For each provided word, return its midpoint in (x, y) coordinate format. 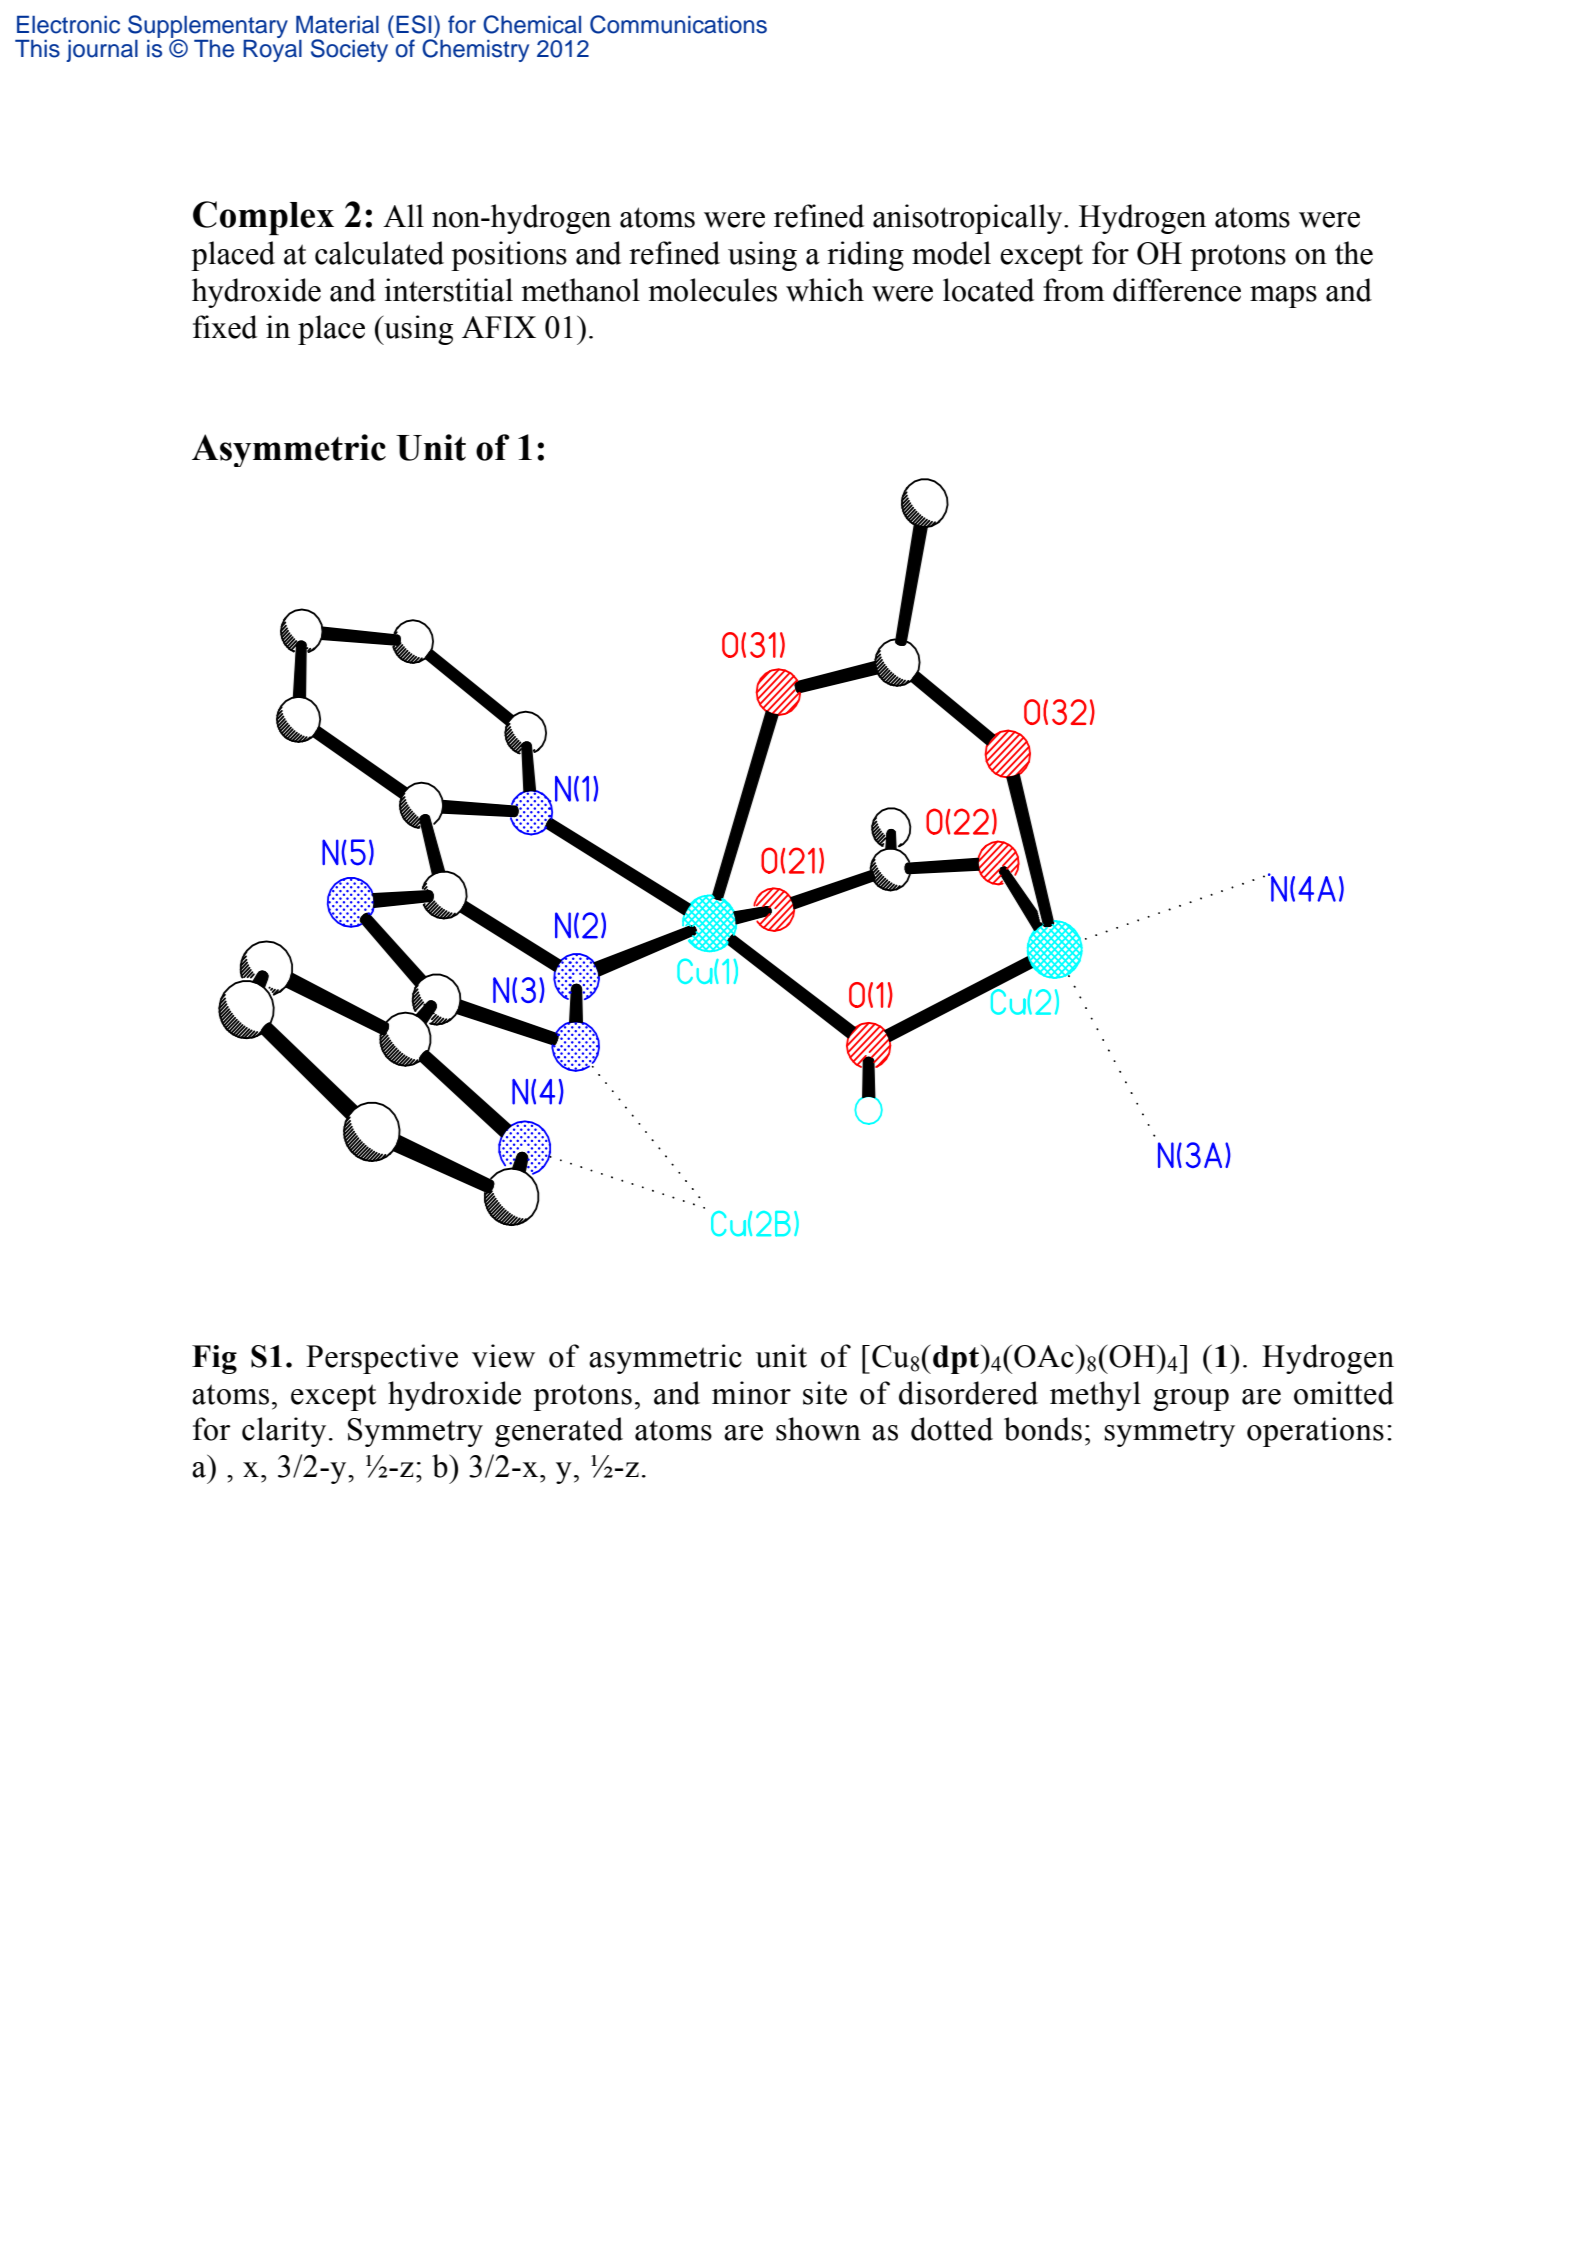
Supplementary (208, 28)
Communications (678, 24)
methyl (1095, 1396)
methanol (580, 290)
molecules (712, 290)
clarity (284, 1432)
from (1074, 290)
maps (1283, 297)
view (503, 1356)
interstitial (448, 290)
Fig (214, 1359)
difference (1177, 290)
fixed (225, 327)
